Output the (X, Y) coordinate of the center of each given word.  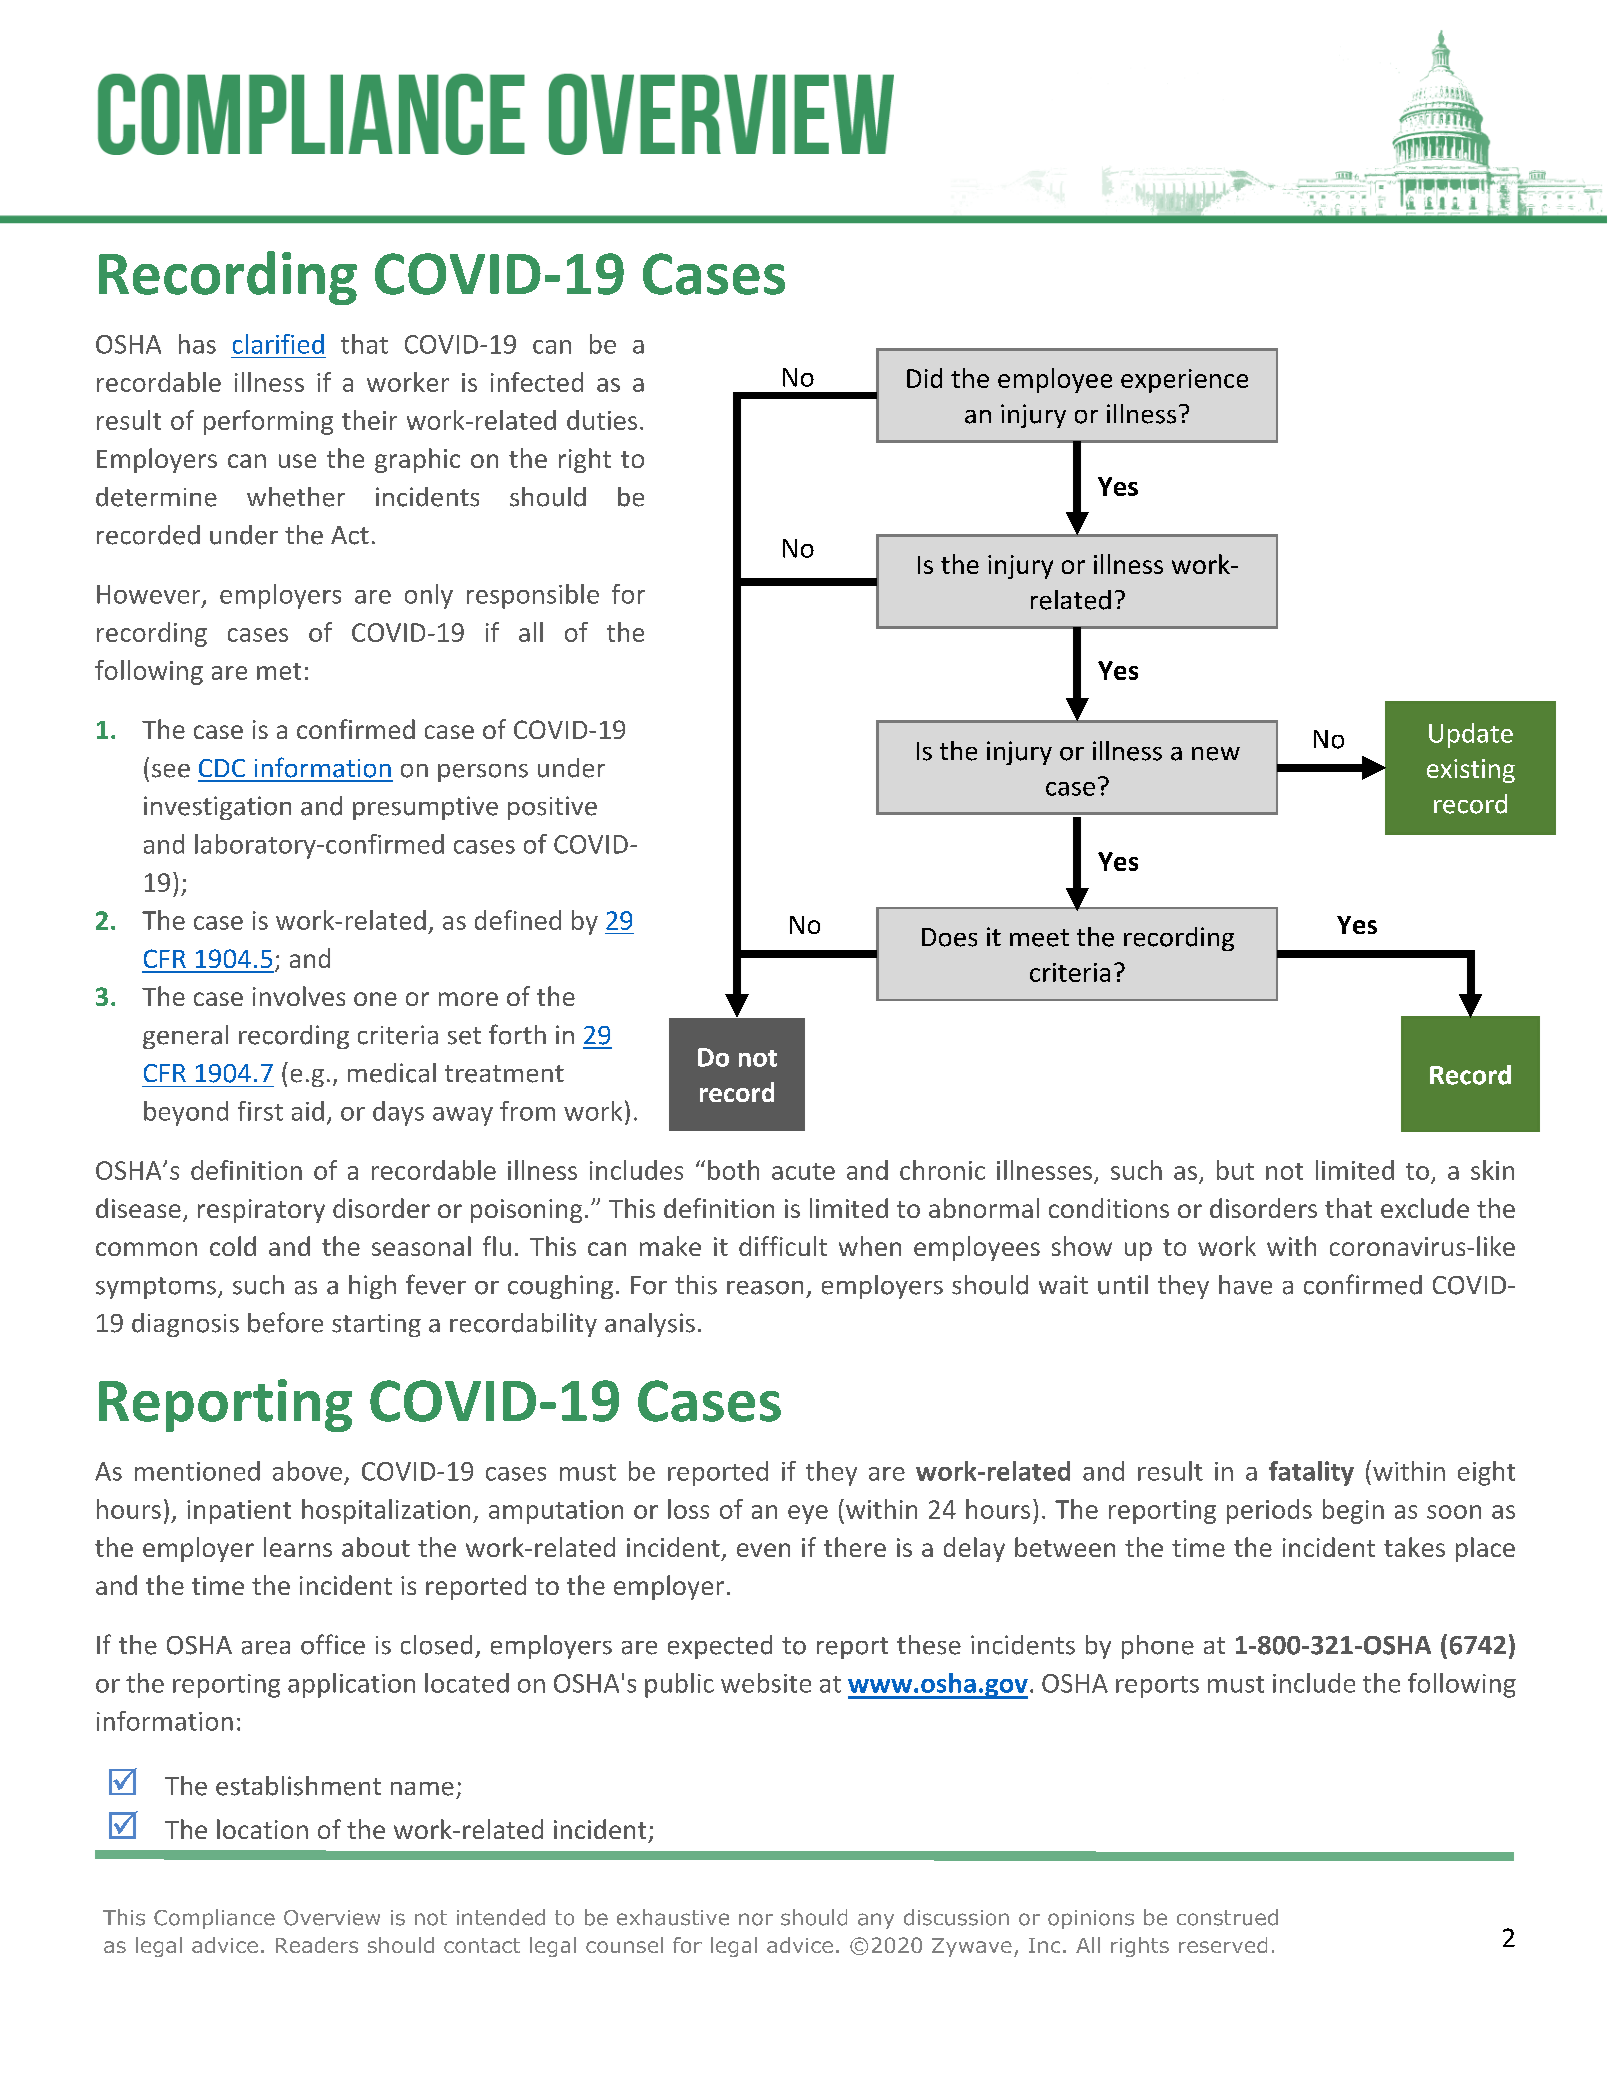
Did (924, 378)
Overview (332, 1918)
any (876, 1921)
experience (1184, 381)
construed (1227, 1917)
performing (268, 422)
